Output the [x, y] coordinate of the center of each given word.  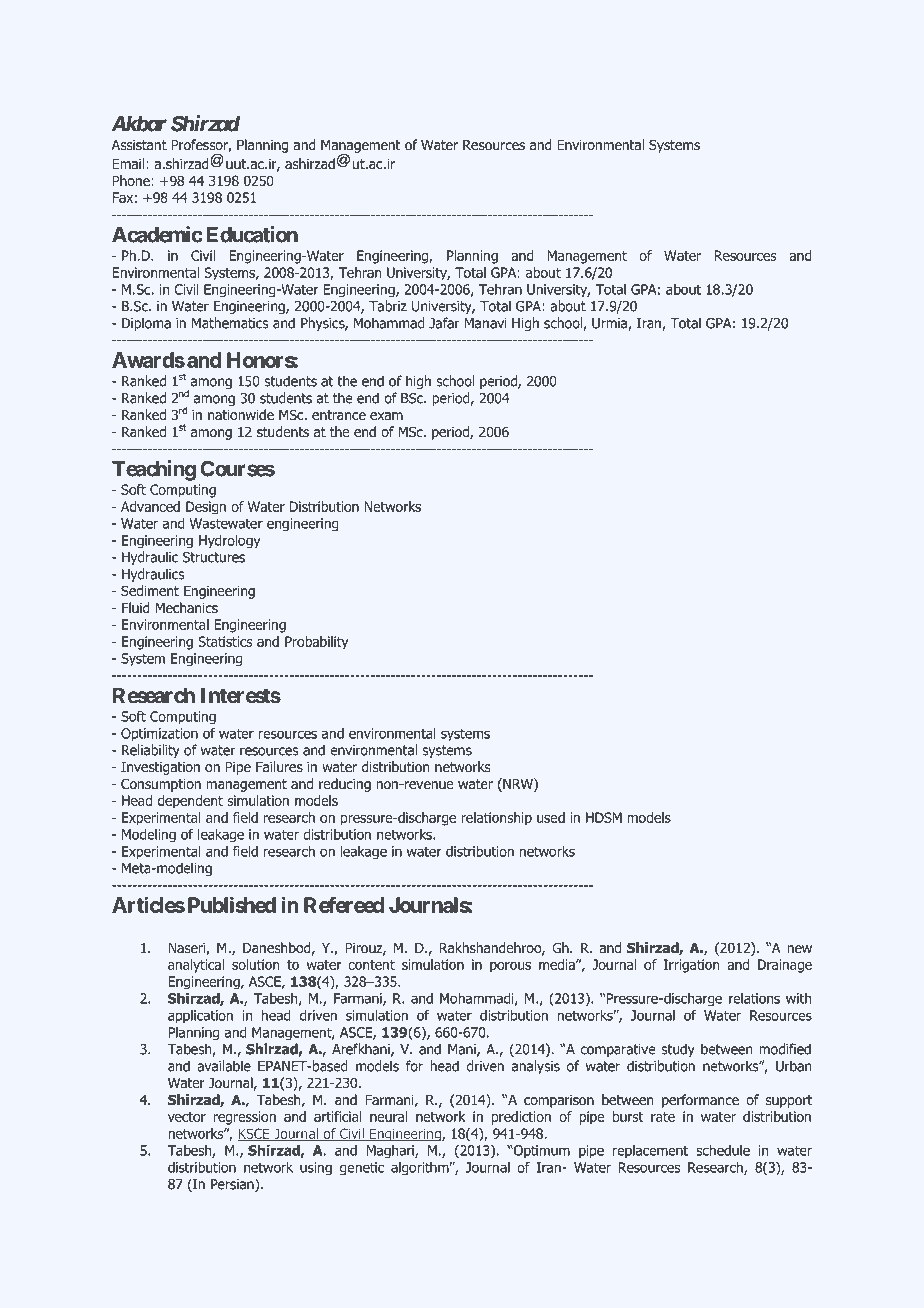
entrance [339, 415]
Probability [317, 643]
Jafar [444, 323]
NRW [518, 783]
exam [386, 416]
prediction [521, 1118]
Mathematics [230, 323]
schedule [723, 1150]
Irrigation [691, 966]
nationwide [241, 414]
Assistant [139, 145]
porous [510, 967]
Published [232, 904]
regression [245, 1118]
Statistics [225, 641]
